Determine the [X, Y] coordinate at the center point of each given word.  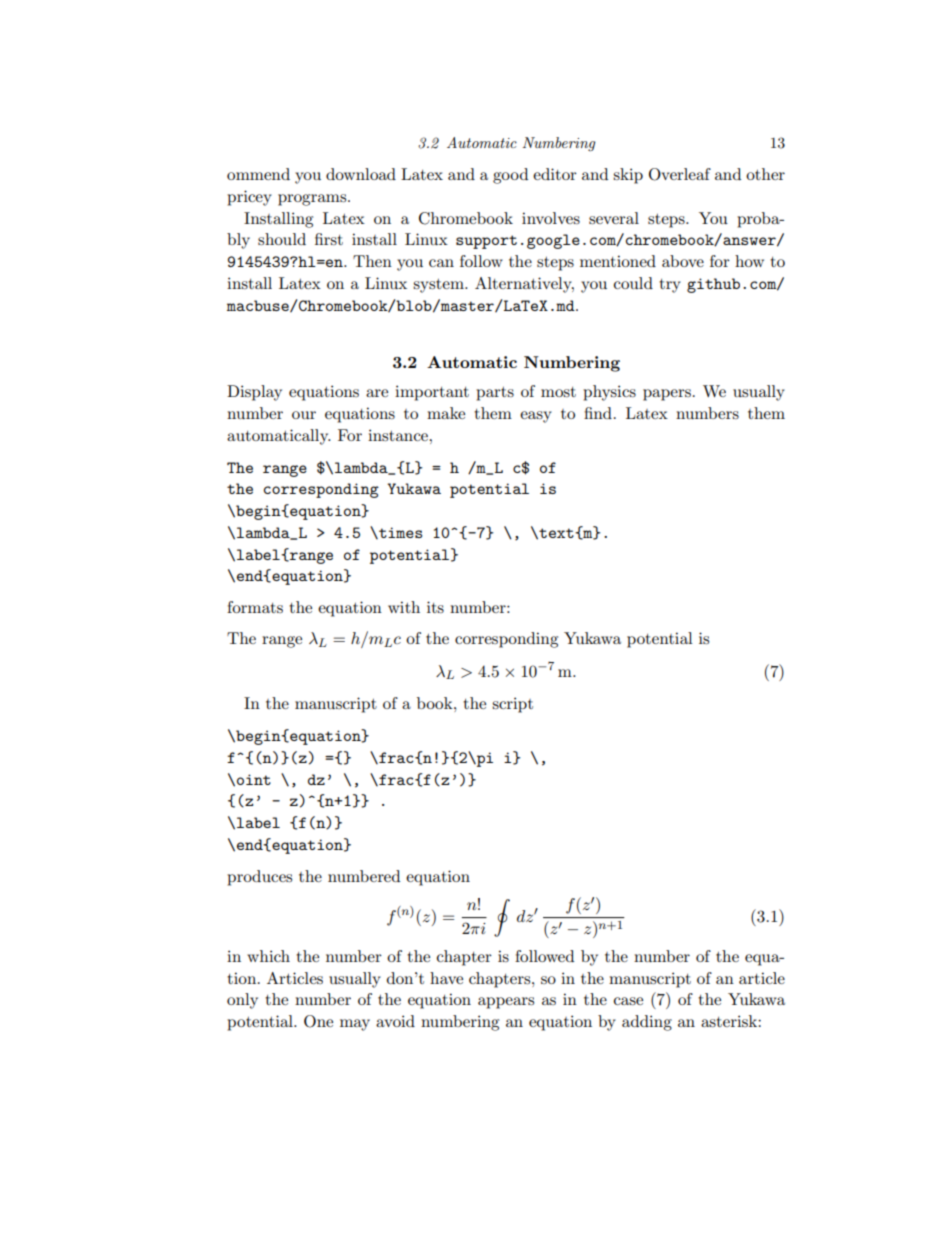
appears [506, 1003]
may [355, 1025]
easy [536, 417]
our [304, 415]
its [435, 607]
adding [647, 1023]
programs [313, 200]
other [765, 174]
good [510, 176]
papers [667, 395]
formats [255, 607]
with [404, 607]
